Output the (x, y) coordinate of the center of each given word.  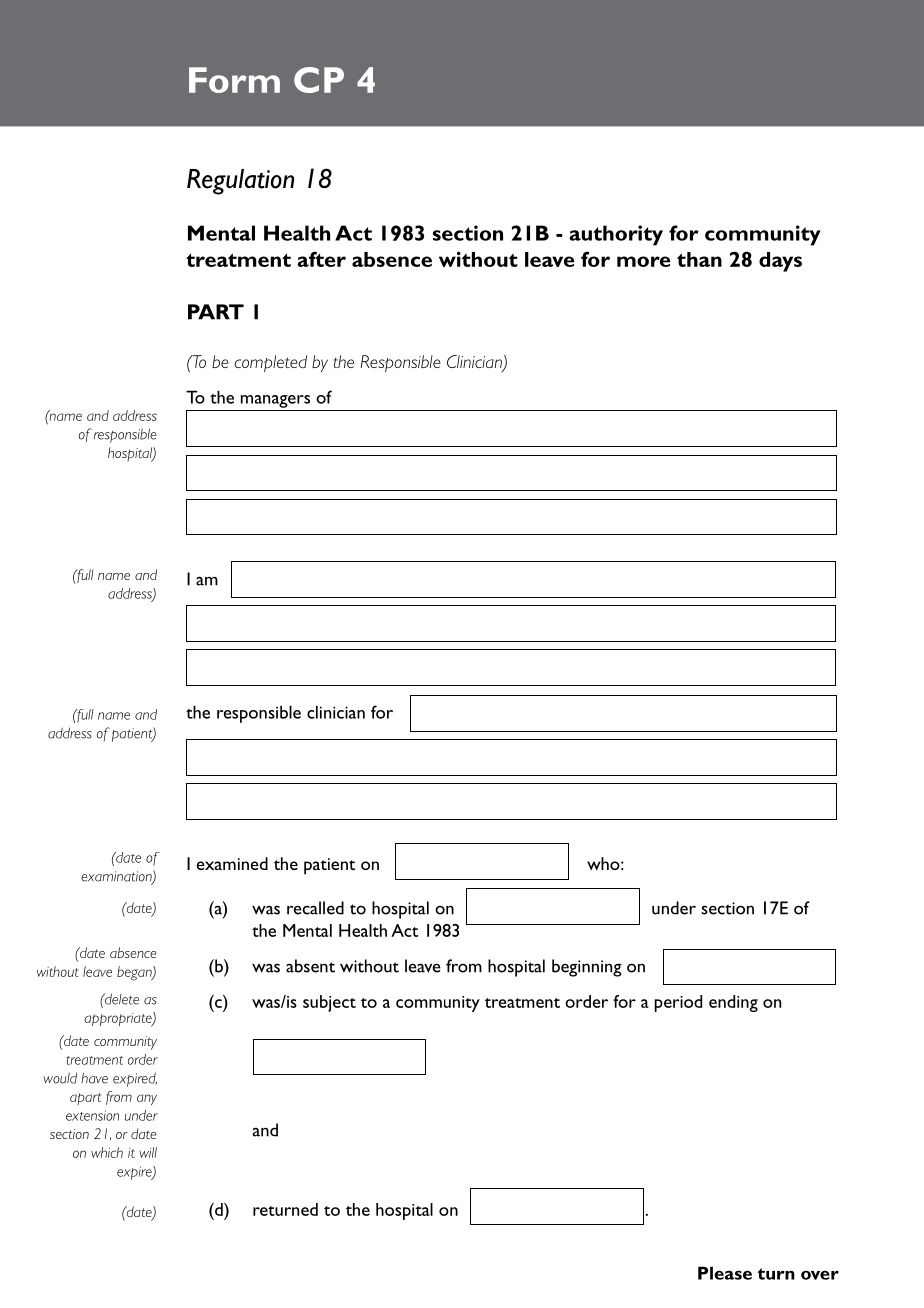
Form (234, 80)
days (780, 262)
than (699, 259)
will (148, 1152)
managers (275, 401)
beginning (587, 968)
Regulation (240, 182)
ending (733, 1003)
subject (329, 1003)
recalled (315, 908)
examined (232, 863)
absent (310, 966)
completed (270, 363)
